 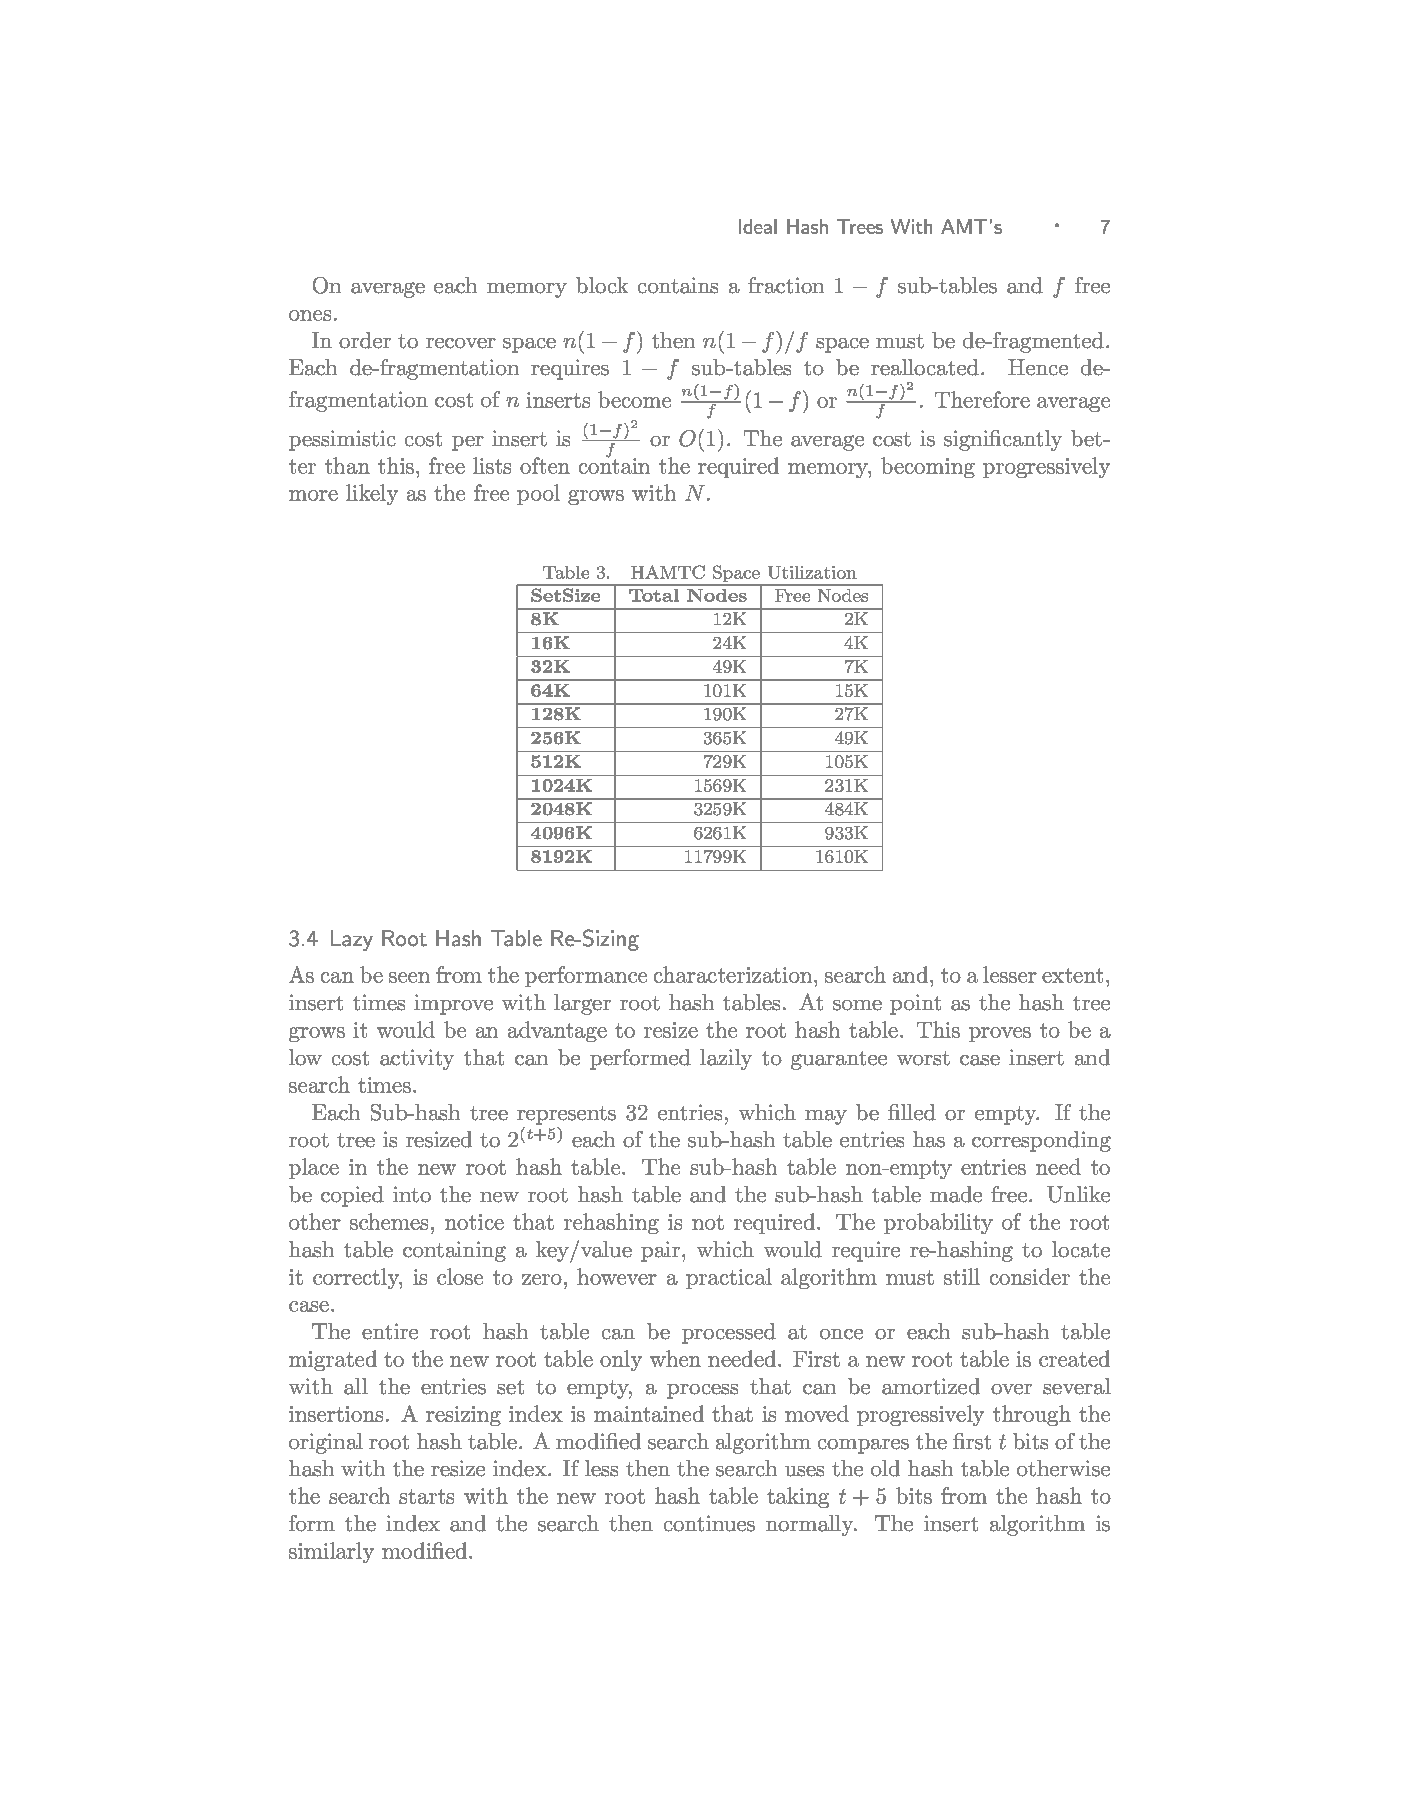 What do you see at coordinates (1038, 367) in the screenshot?
I see `Hence` at bounding box center [1038, 367].
